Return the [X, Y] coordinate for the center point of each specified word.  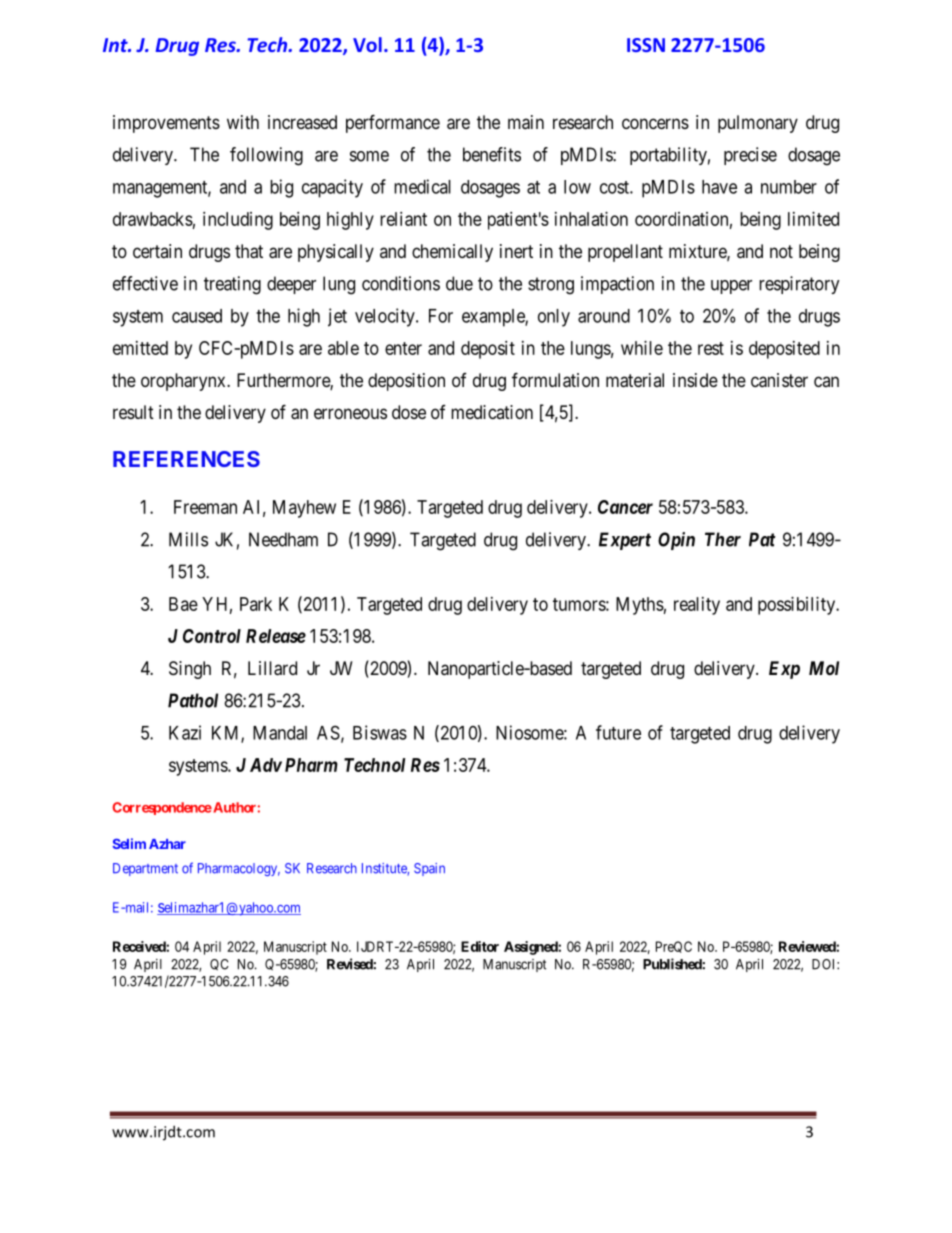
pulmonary [758, 124]
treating [232, 285]
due [459, 283]
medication [492, 412]
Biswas [380, 732]
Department [145, 869]
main [526, 122]
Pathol [193, 700]
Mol [824, 668]
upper [731, 287]
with [243, 122]
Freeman [205, 507]
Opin [676, 541]
